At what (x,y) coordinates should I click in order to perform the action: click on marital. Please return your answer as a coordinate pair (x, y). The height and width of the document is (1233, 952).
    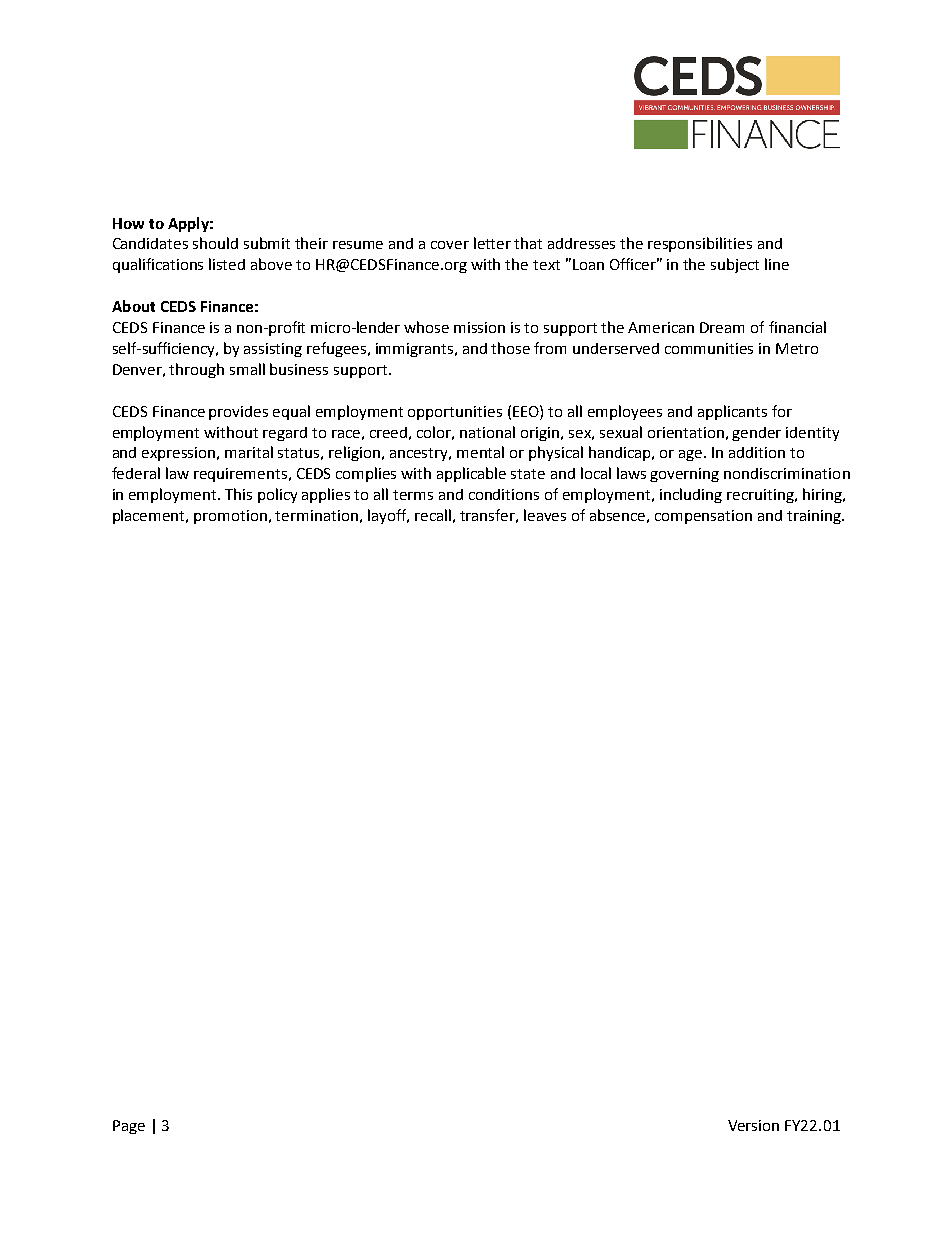
    Looking at the image, I should click on (249, 452).
